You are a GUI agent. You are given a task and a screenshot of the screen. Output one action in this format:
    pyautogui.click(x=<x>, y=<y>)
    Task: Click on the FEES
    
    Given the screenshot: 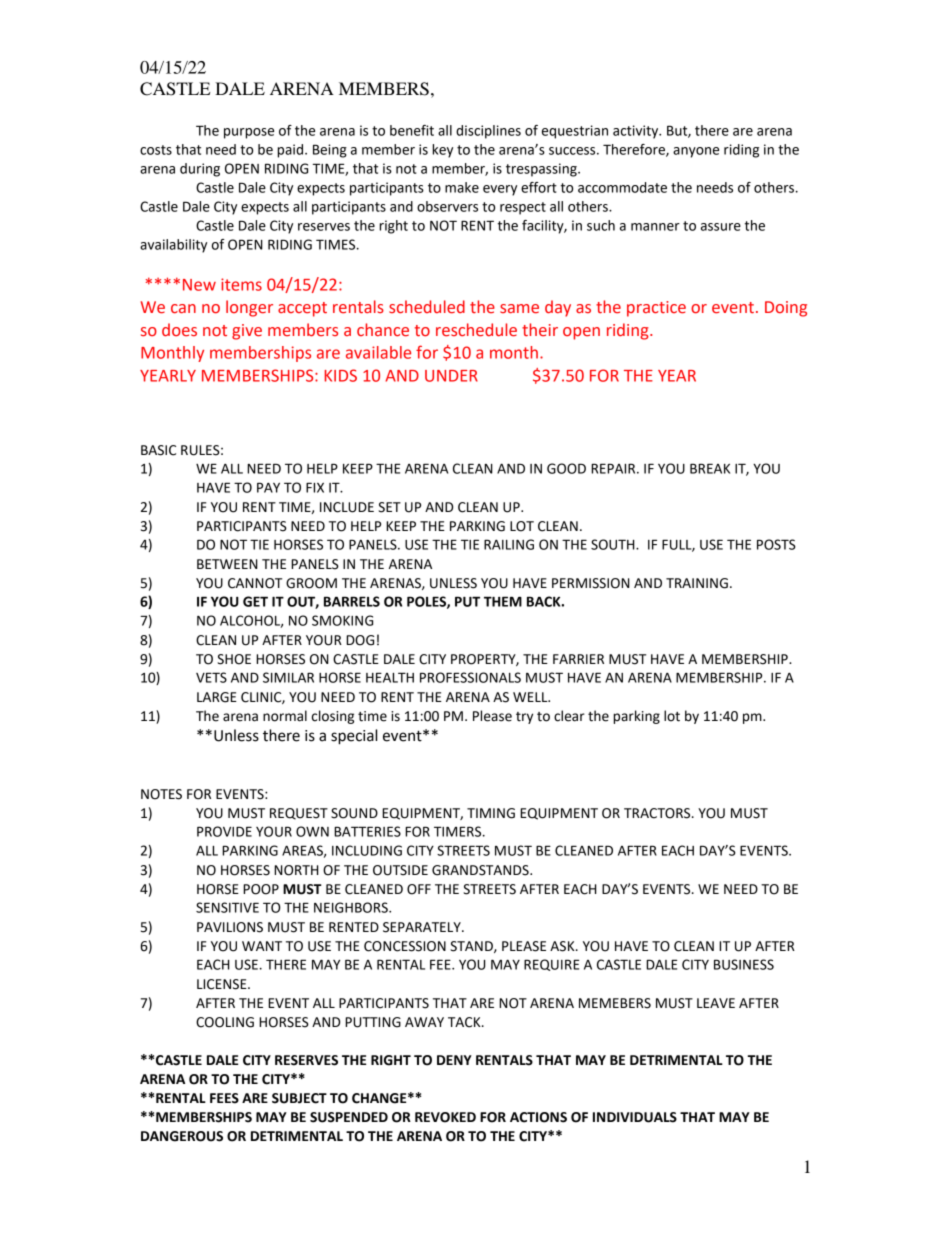 What is the action you would take?
    pyautogui.click(x=224, y=1098)
